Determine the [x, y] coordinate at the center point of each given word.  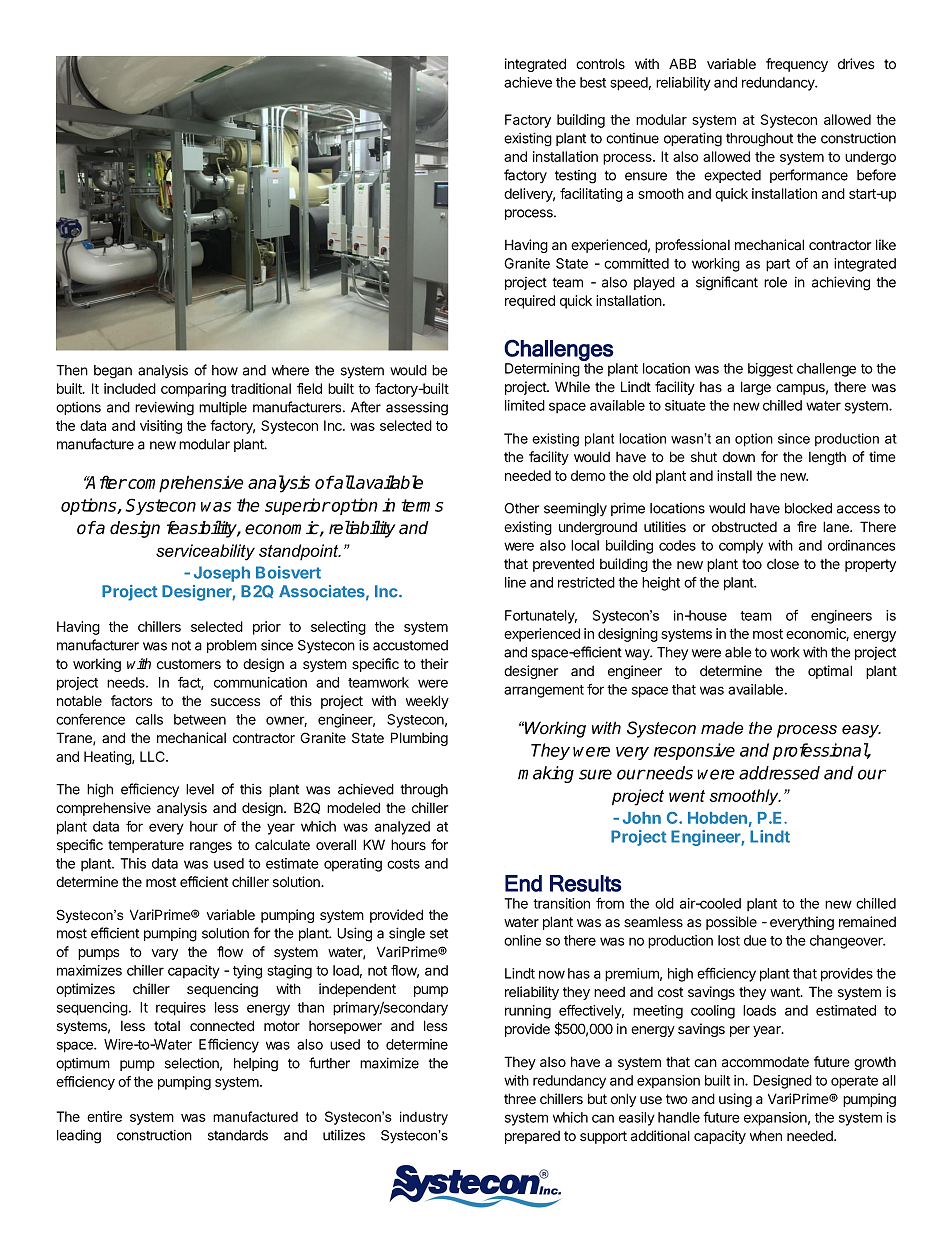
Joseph [222, 574]
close [783, 564]
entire [104, 1116]
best [593, 82]
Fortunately [541, 617]
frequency [797, 65]
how [225, 370]
